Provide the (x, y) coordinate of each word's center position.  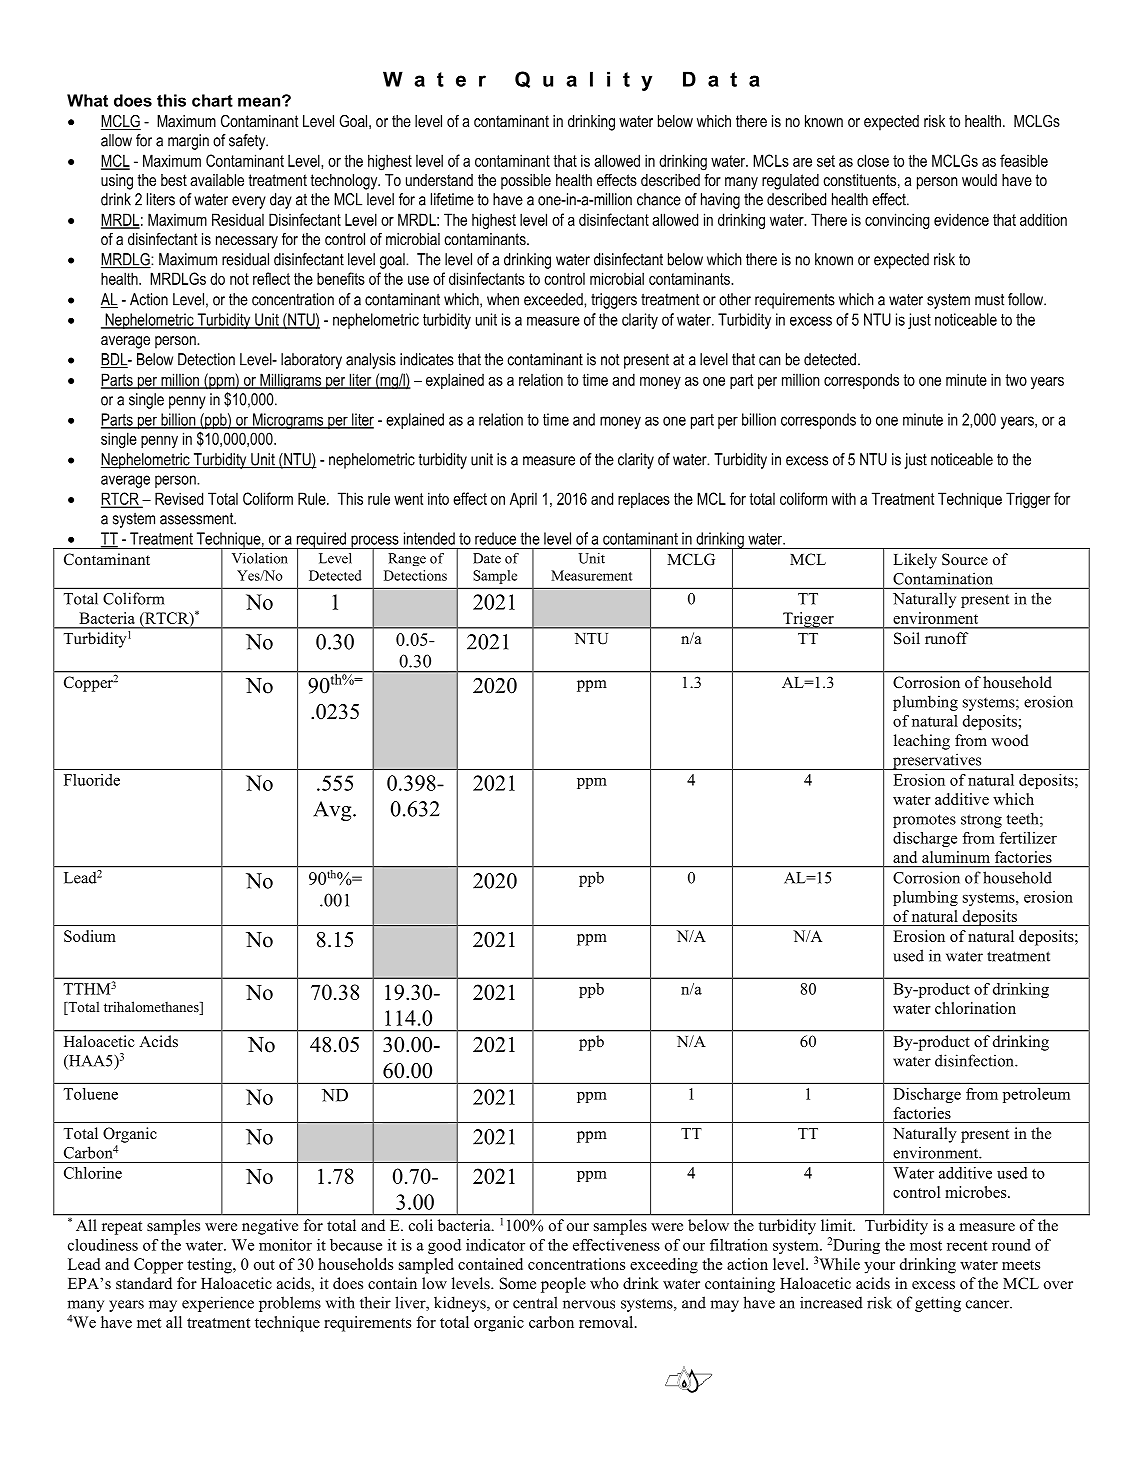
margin (188, 142)
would (979, 180)
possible (526, 182)
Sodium (90, 936)
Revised (179, 498)
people (563, 1285)
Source (965, 559)
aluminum (956, 857)
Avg (333, 811)
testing (210, 1266)
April (523, 500)
